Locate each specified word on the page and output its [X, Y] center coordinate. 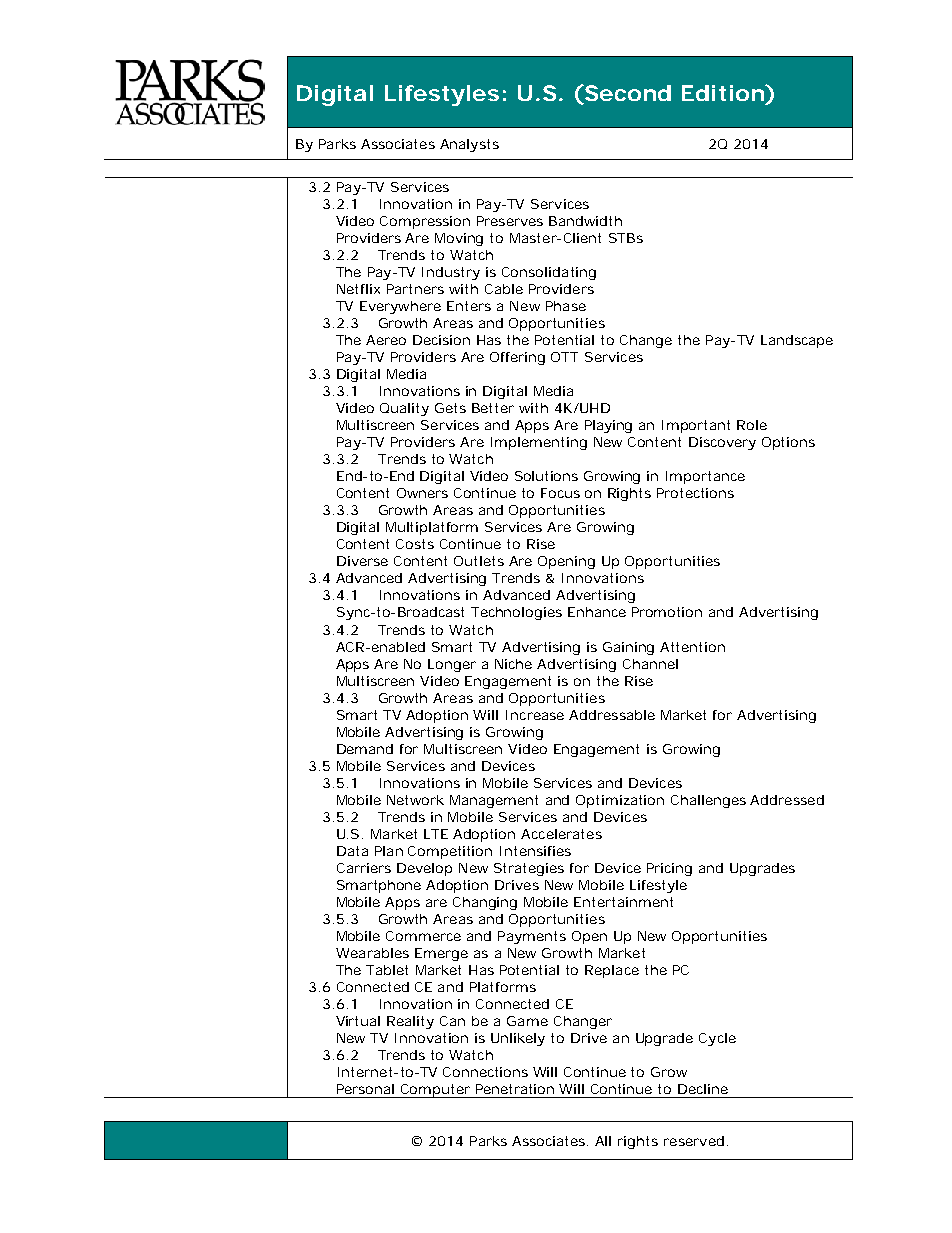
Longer [452, 665]
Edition [724, 92]
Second [627, 93]
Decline [703, 1089]
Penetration [515, 1089]
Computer [436, 1091]
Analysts [469, 145]
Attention [692, 647]
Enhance [597, 612]
